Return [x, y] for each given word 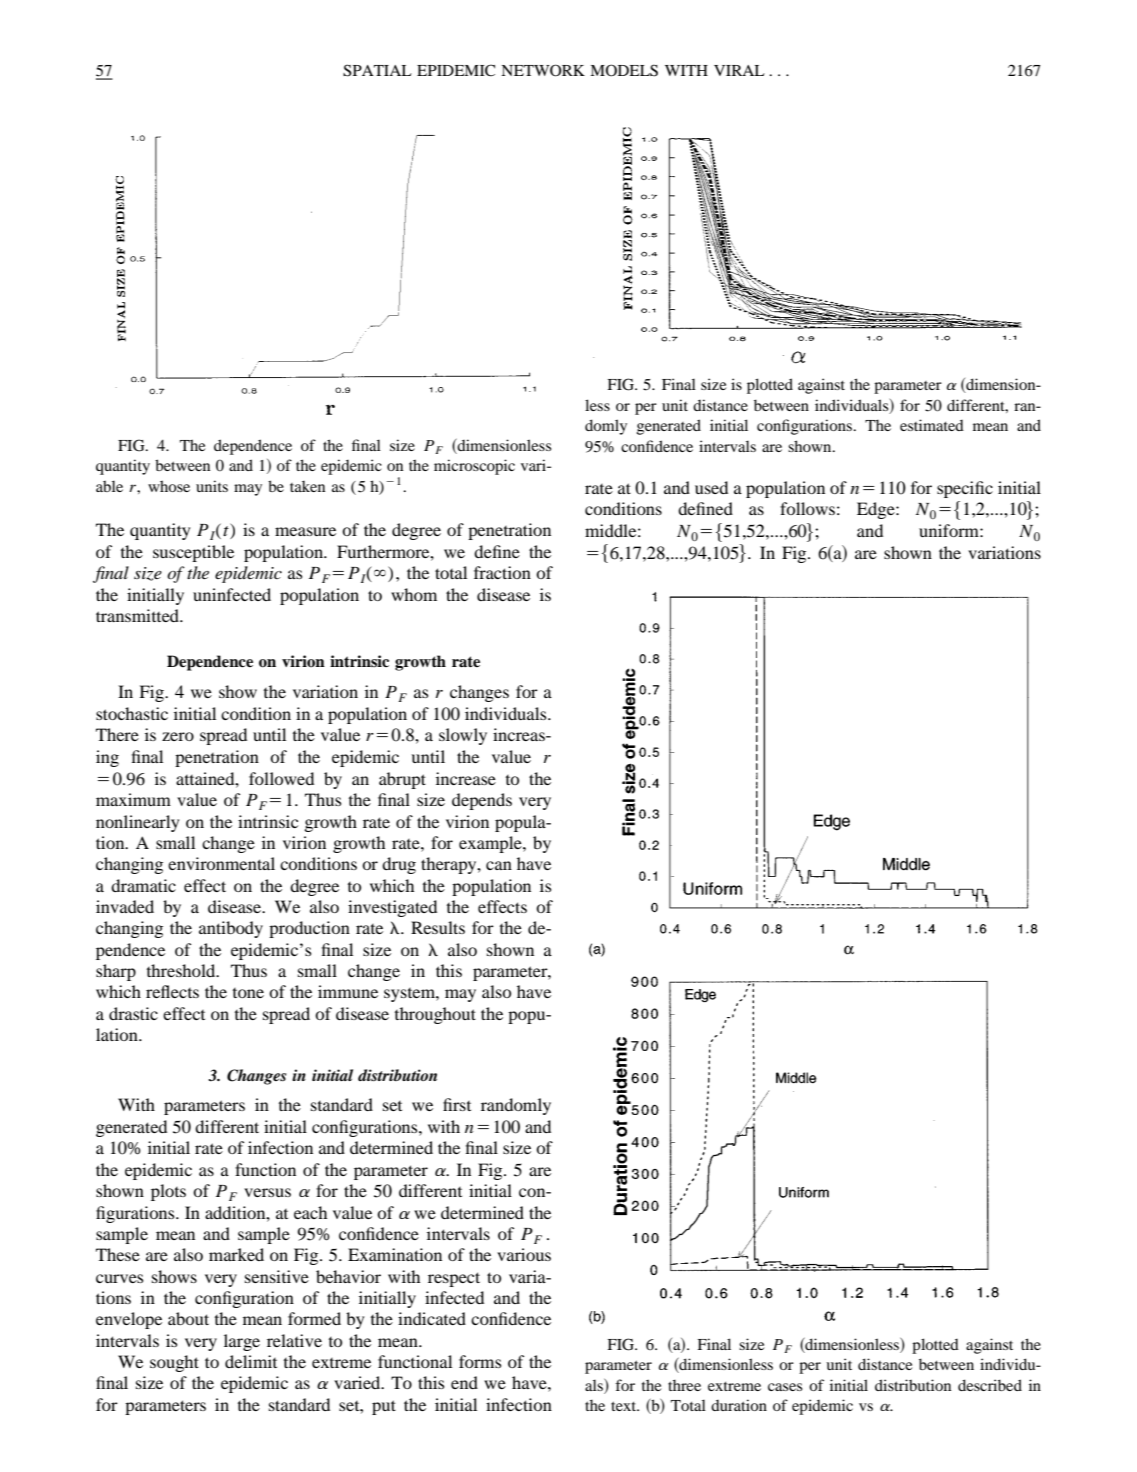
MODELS [624, 70]
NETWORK [543, 70]
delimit [251, 1361]
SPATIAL [377, 70]
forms [480, 1361]
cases [785, 1387]
